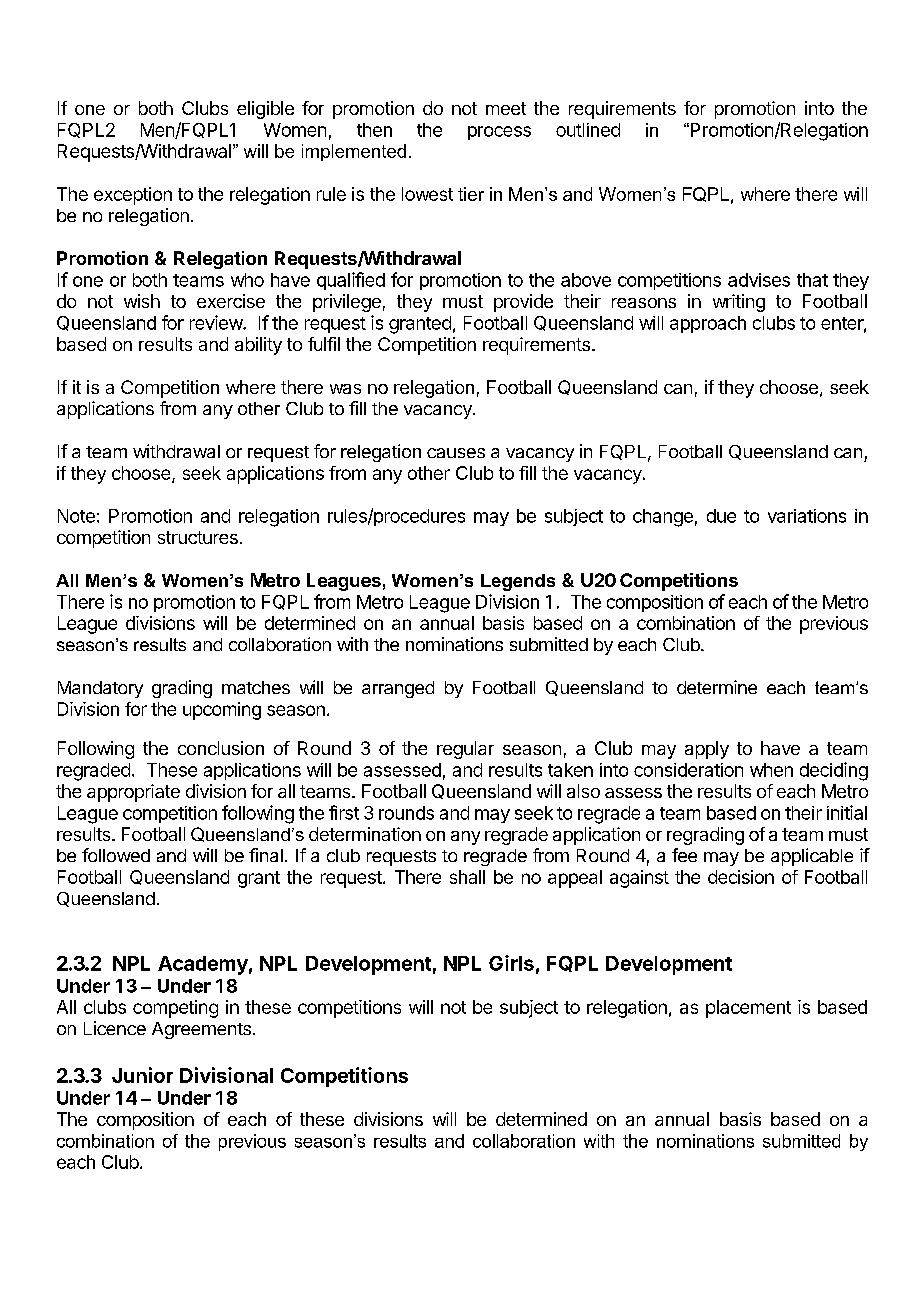  What do you see at coordinates (588, 130) in the screenshot?
I see `outlined` at bounding box center [588, 130].
